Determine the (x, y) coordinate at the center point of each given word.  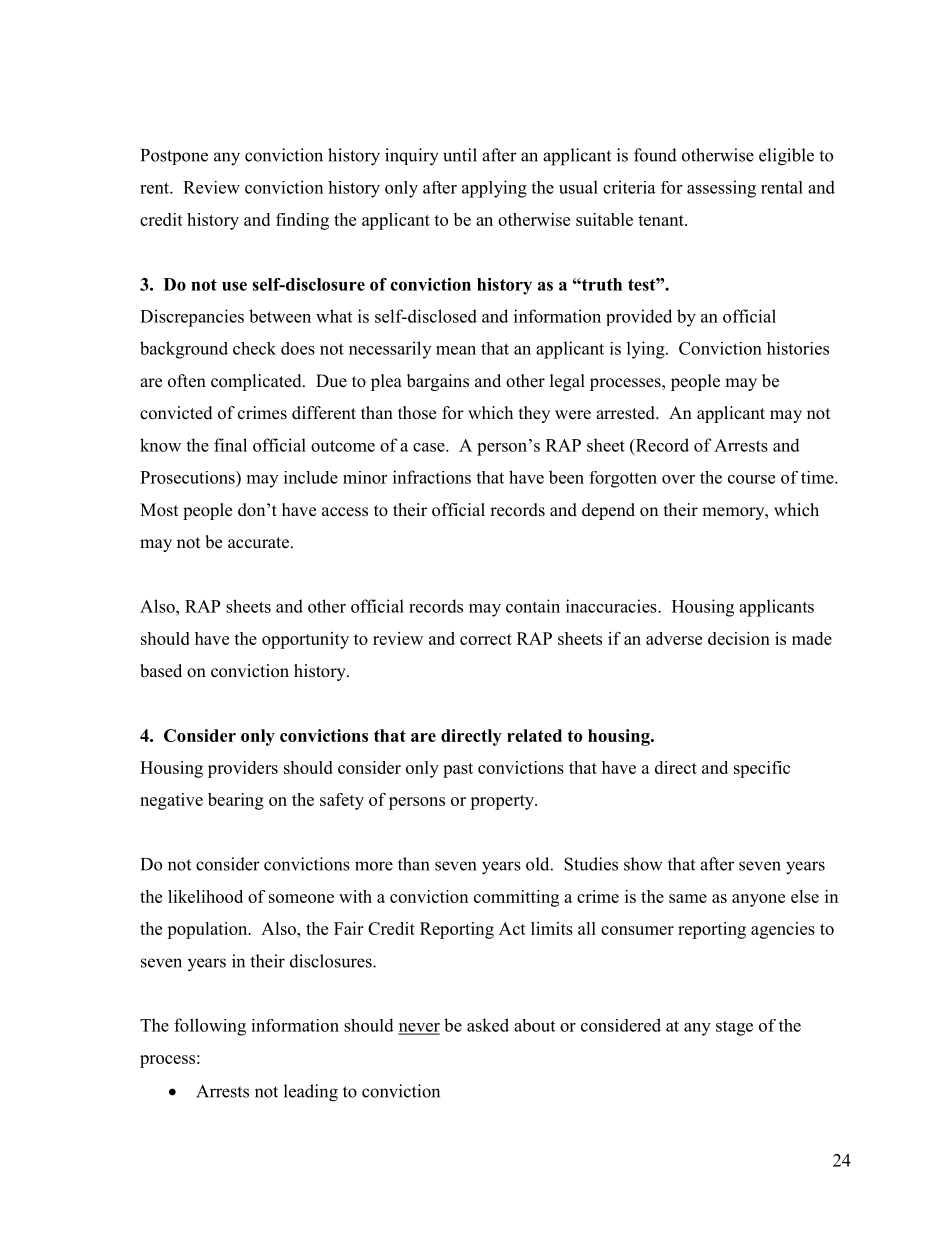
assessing (721, 189)
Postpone (174, 157)
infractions (432, 477)
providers (243, 769)
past (458, 770)
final (230, 445)
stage (734, 1028)
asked (488, 1025)
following (210, 1027)
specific (762, 769)
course (751, 479)
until (460, 155)
